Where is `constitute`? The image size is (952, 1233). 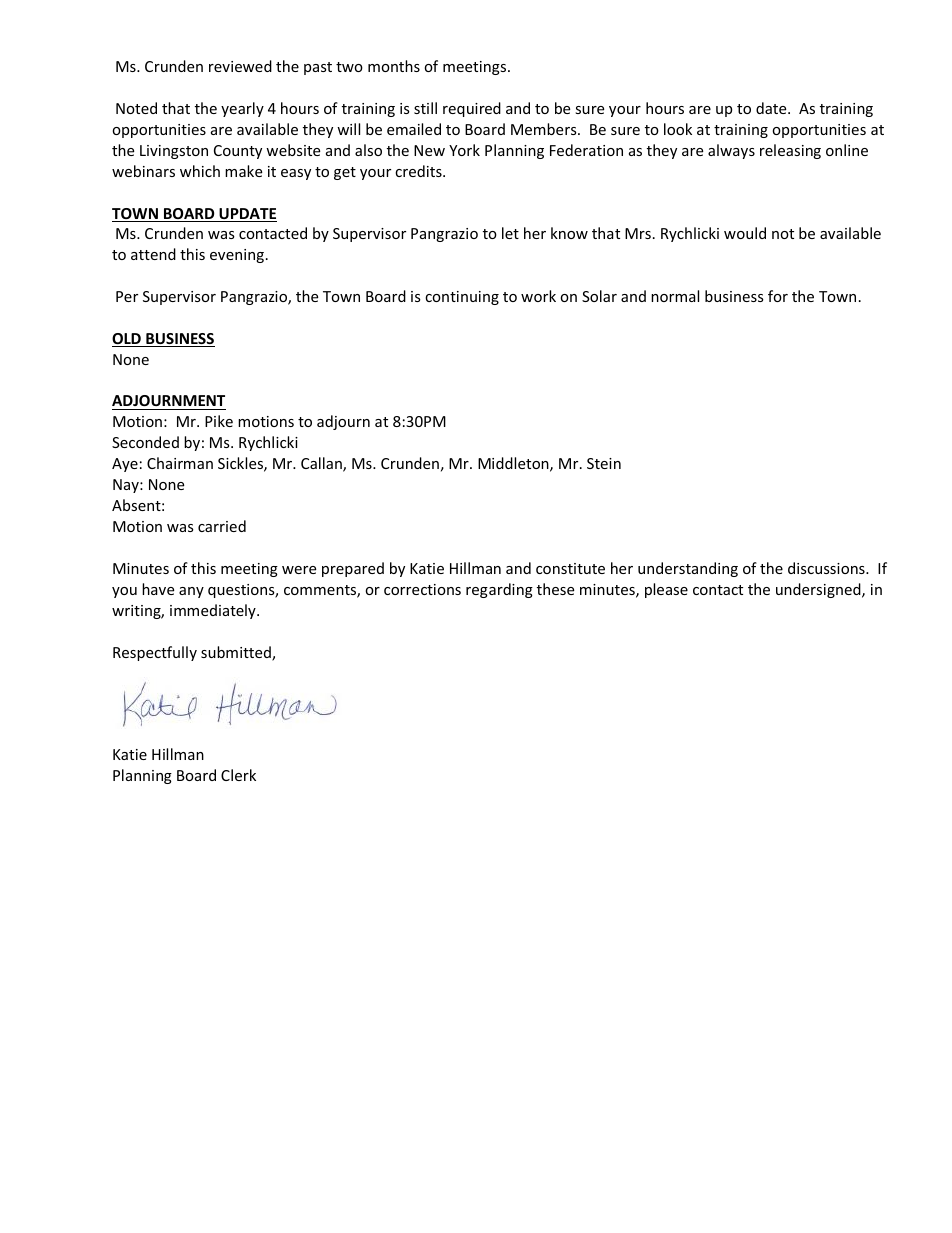
constitute is located at coordinates (570, 568).
